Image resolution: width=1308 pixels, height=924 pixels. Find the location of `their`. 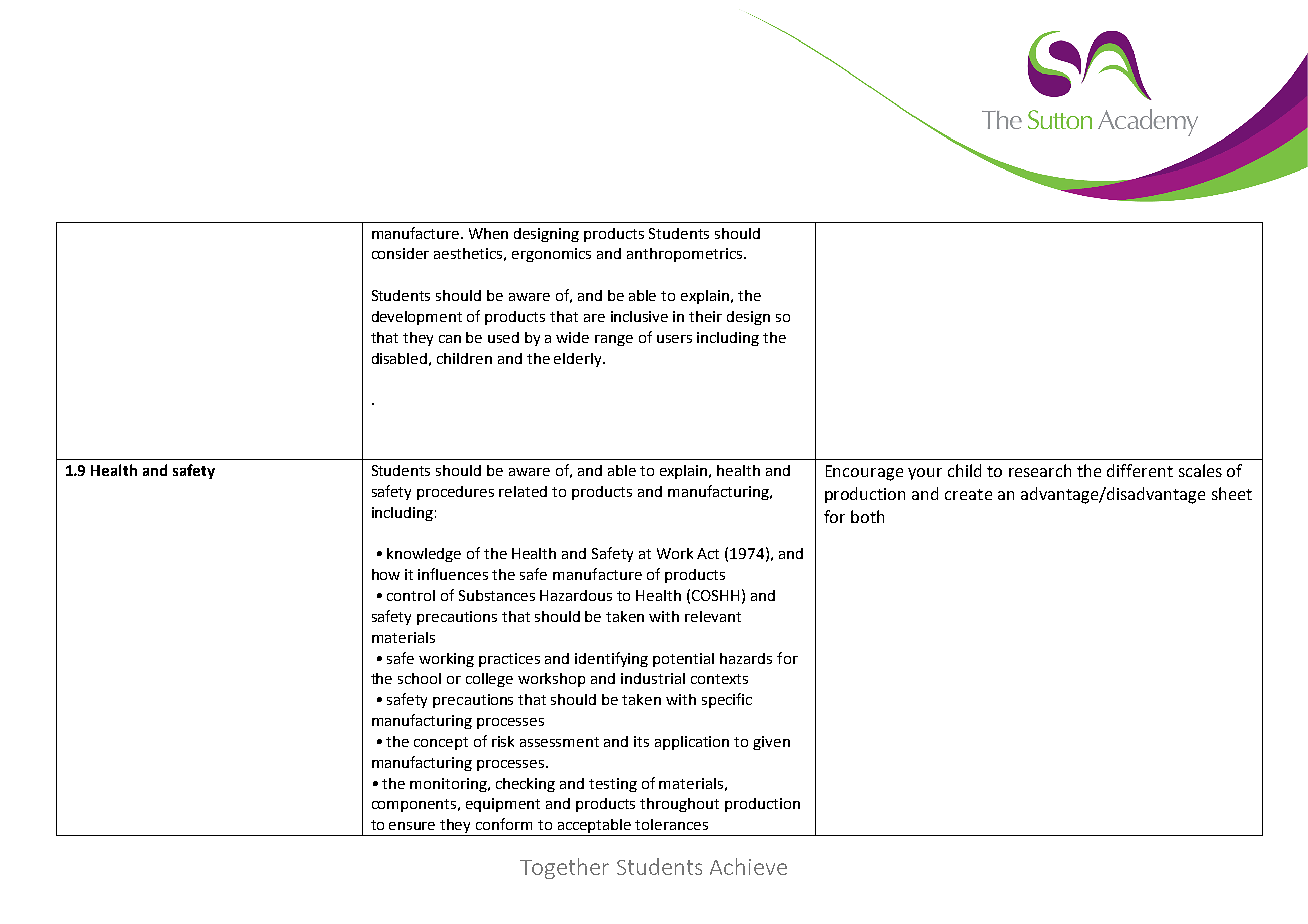

their is located at coordinates (705, 316).
